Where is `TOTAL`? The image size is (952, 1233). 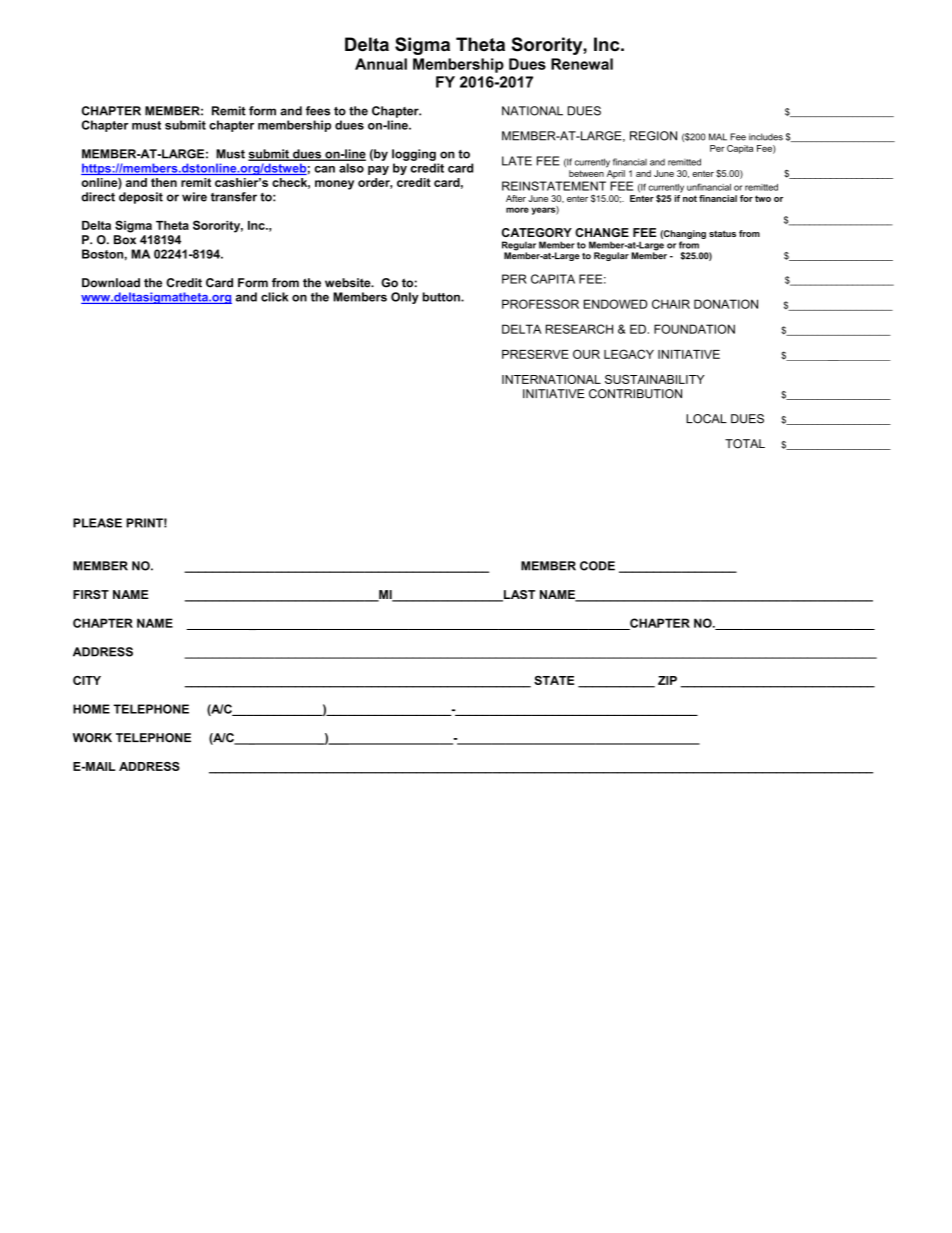
TOTAL is located at coordinates (745, 444).
